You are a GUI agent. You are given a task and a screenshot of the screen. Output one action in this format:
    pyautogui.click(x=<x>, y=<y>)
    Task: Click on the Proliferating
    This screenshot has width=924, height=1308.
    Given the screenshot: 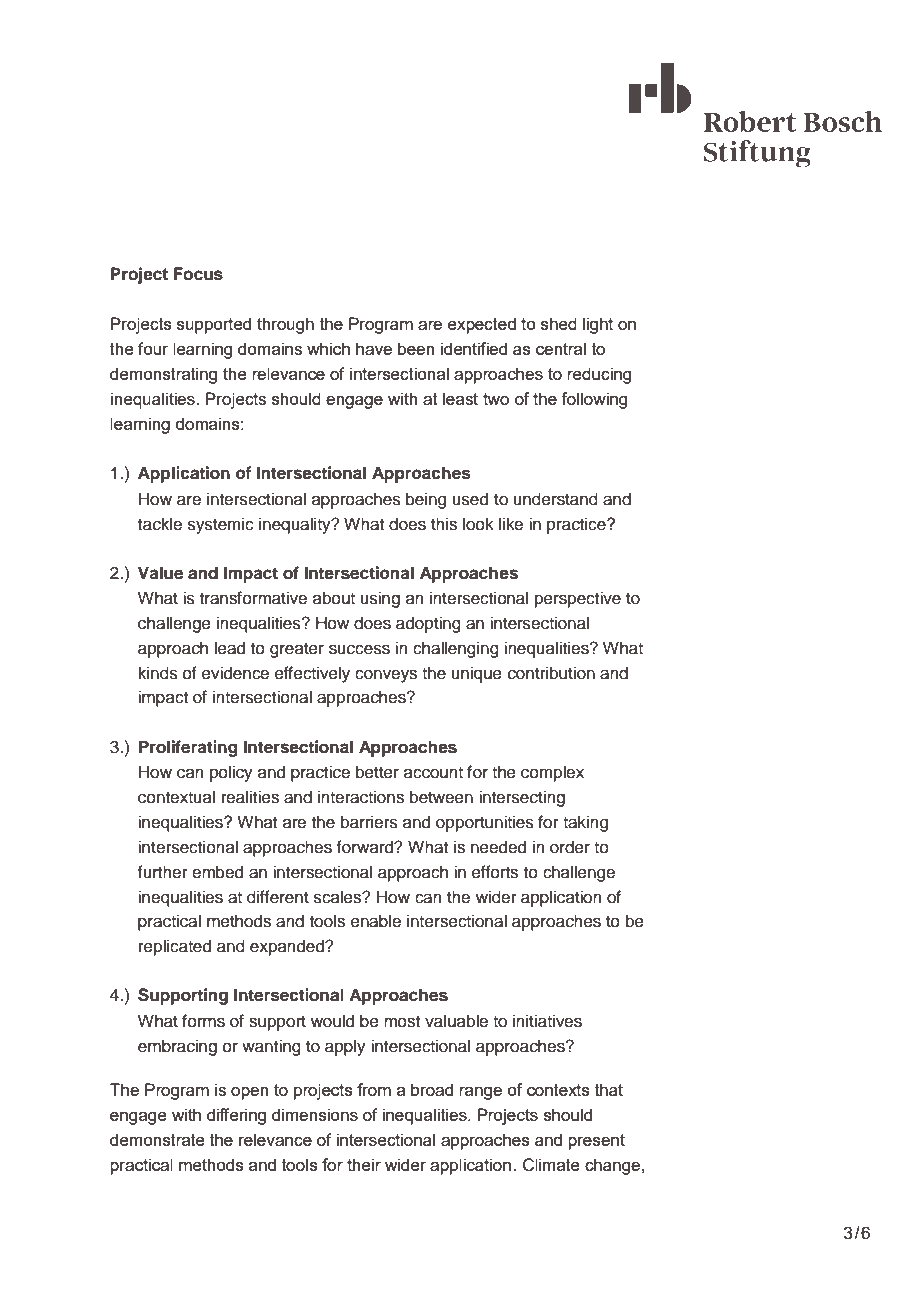 What is the action you would take?
    pyautogui.click(x=188, y=748)
